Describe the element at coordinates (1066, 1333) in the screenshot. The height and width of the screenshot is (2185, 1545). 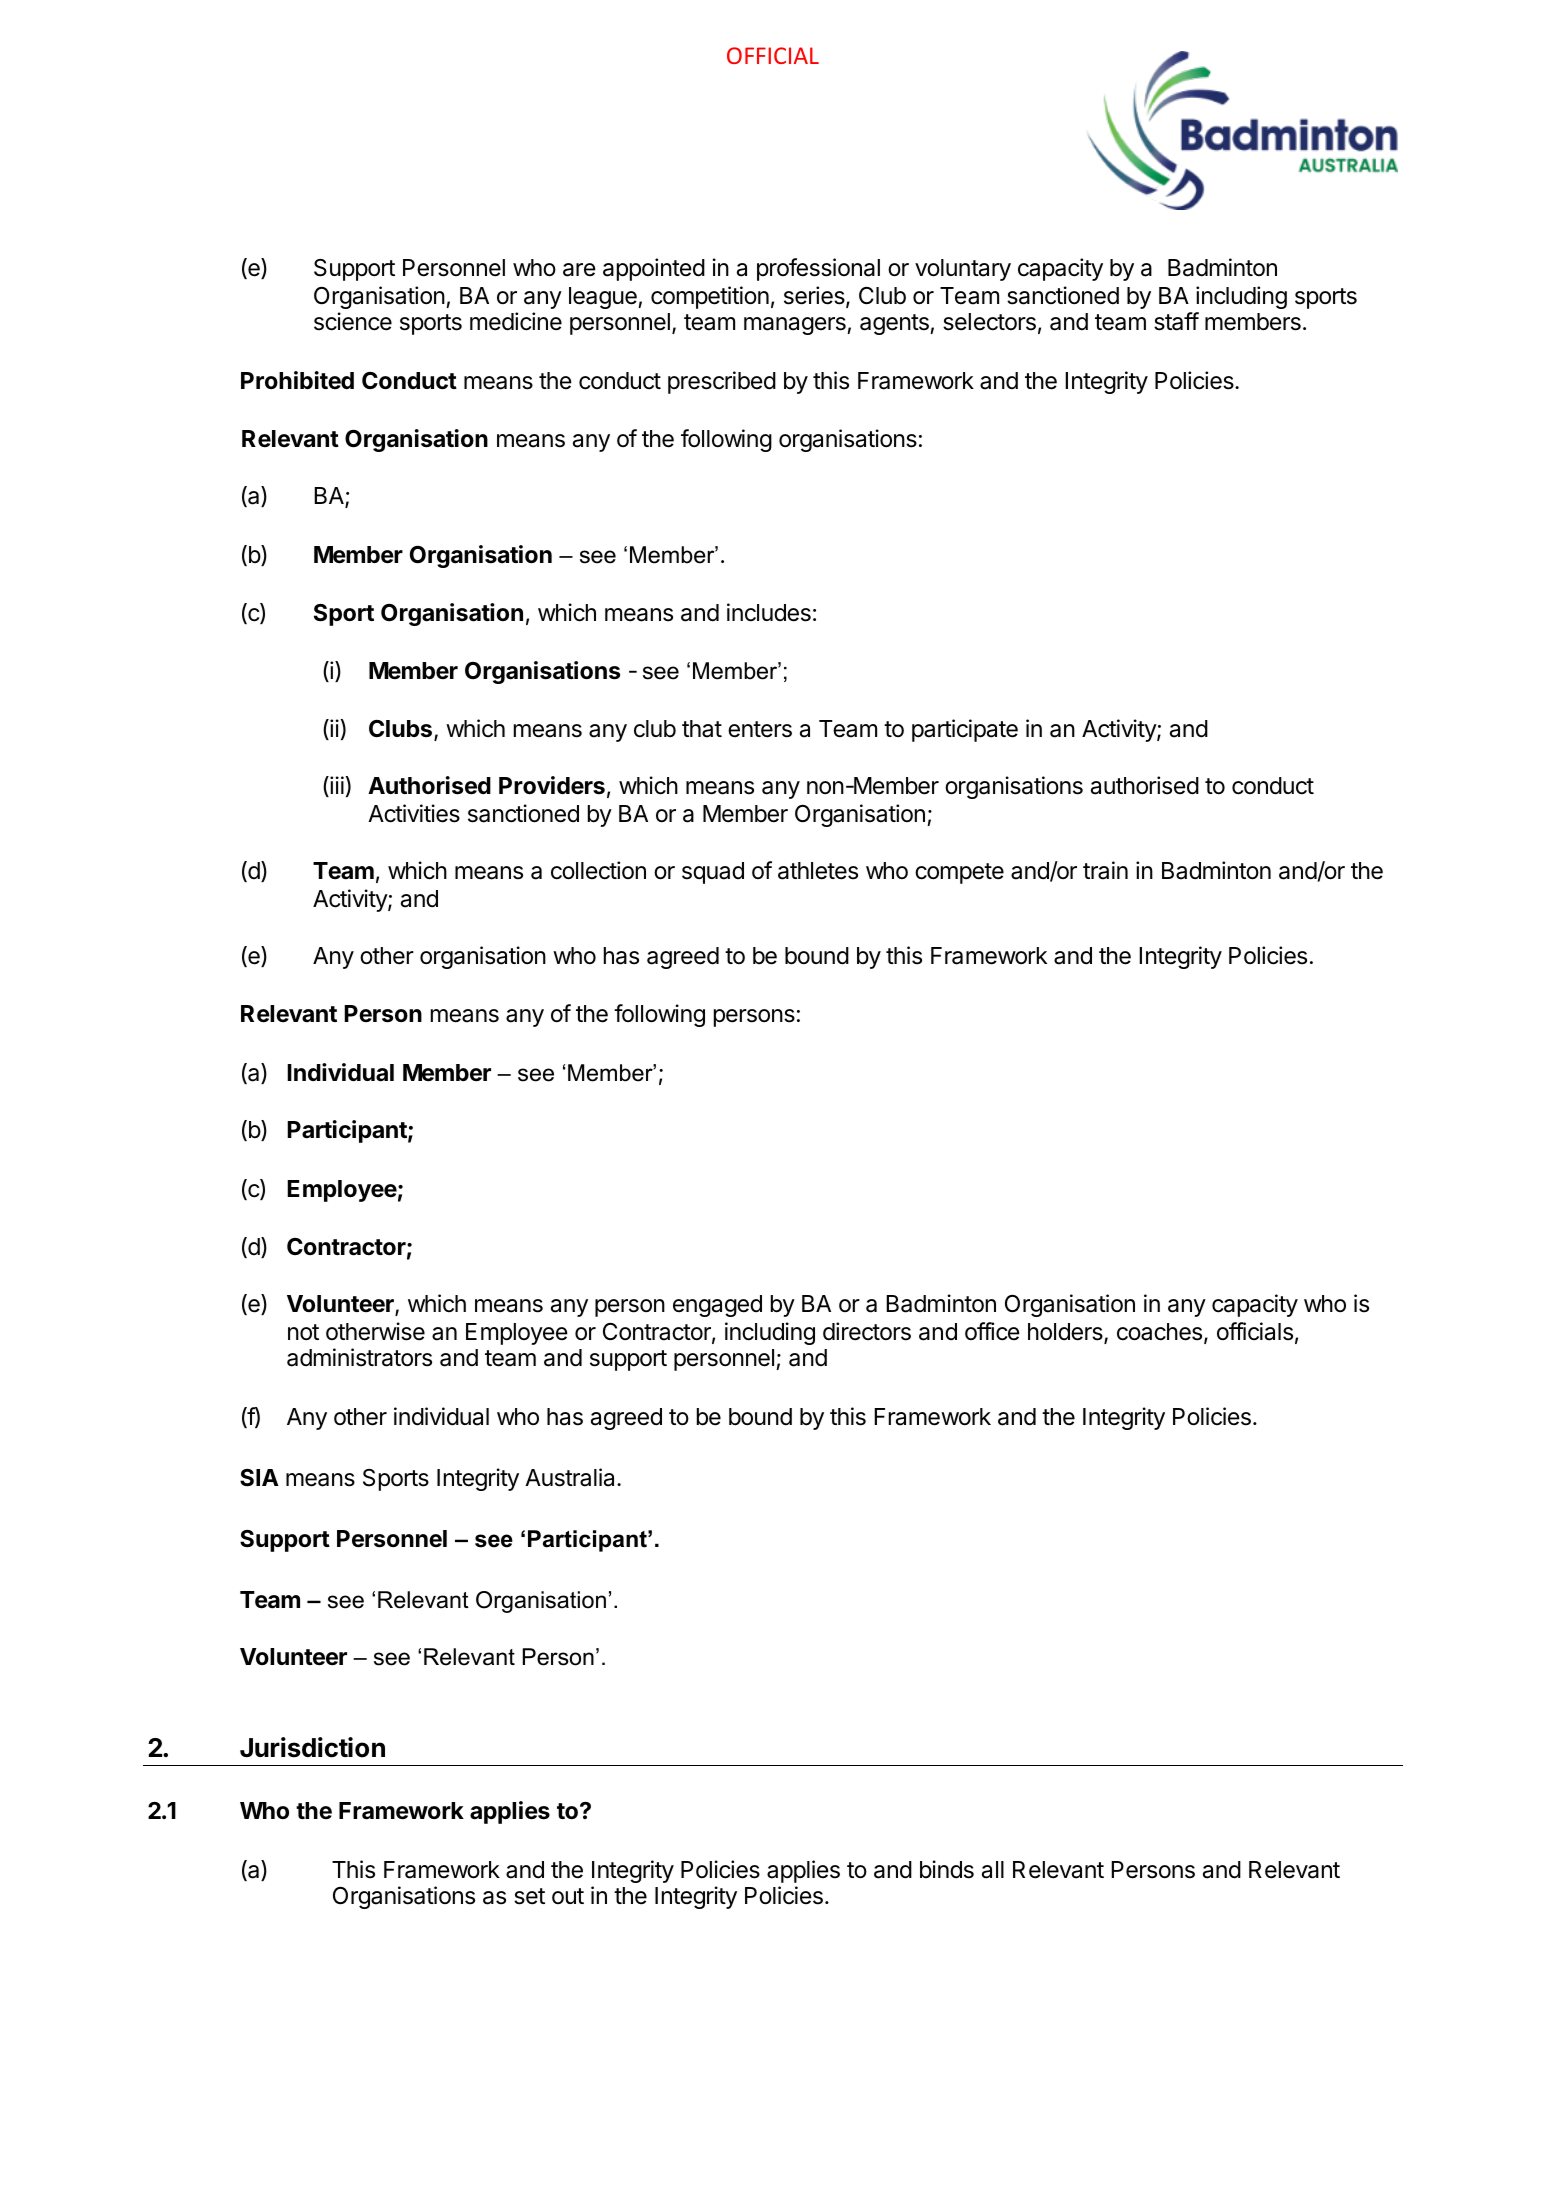
I see `holders` at that location.
